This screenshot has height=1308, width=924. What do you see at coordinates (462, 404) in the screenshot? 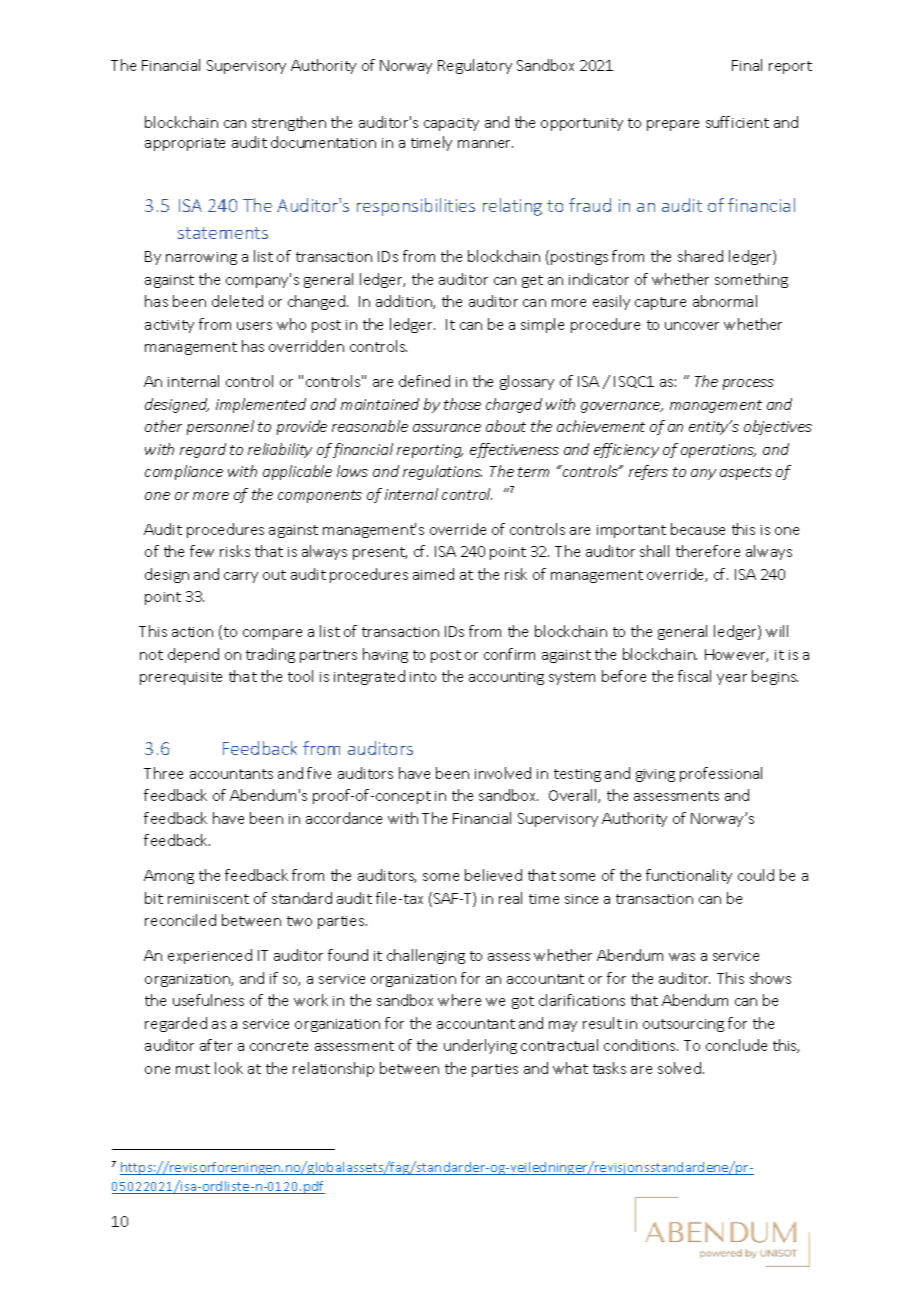
I see `those` at bounding box center [462, 404].
